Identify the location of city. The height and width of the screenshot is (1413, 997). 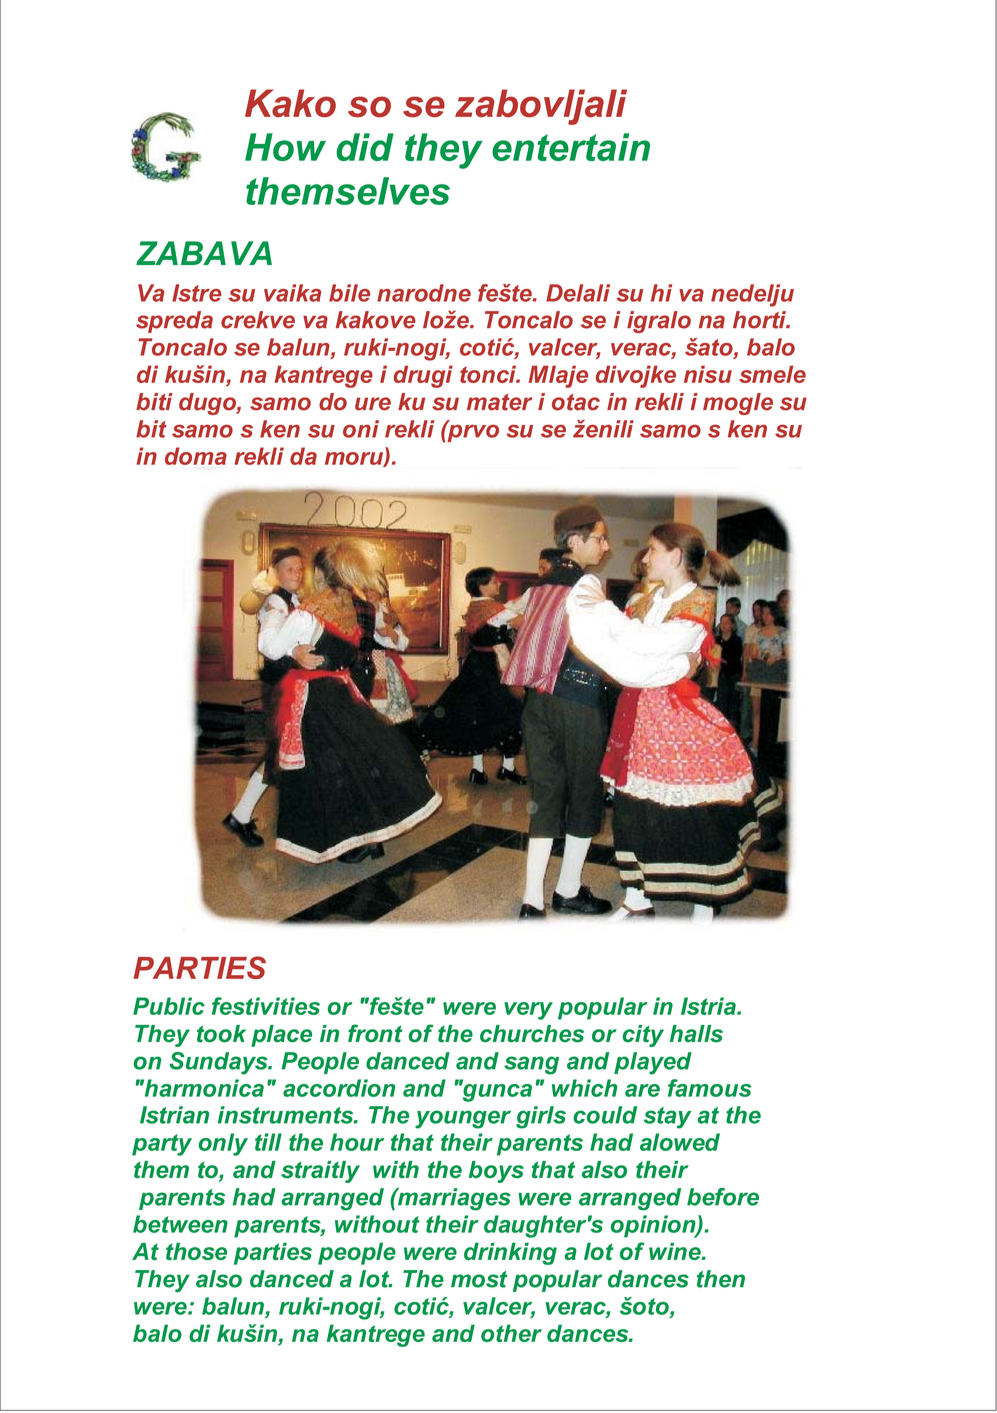
(643, 1036).
